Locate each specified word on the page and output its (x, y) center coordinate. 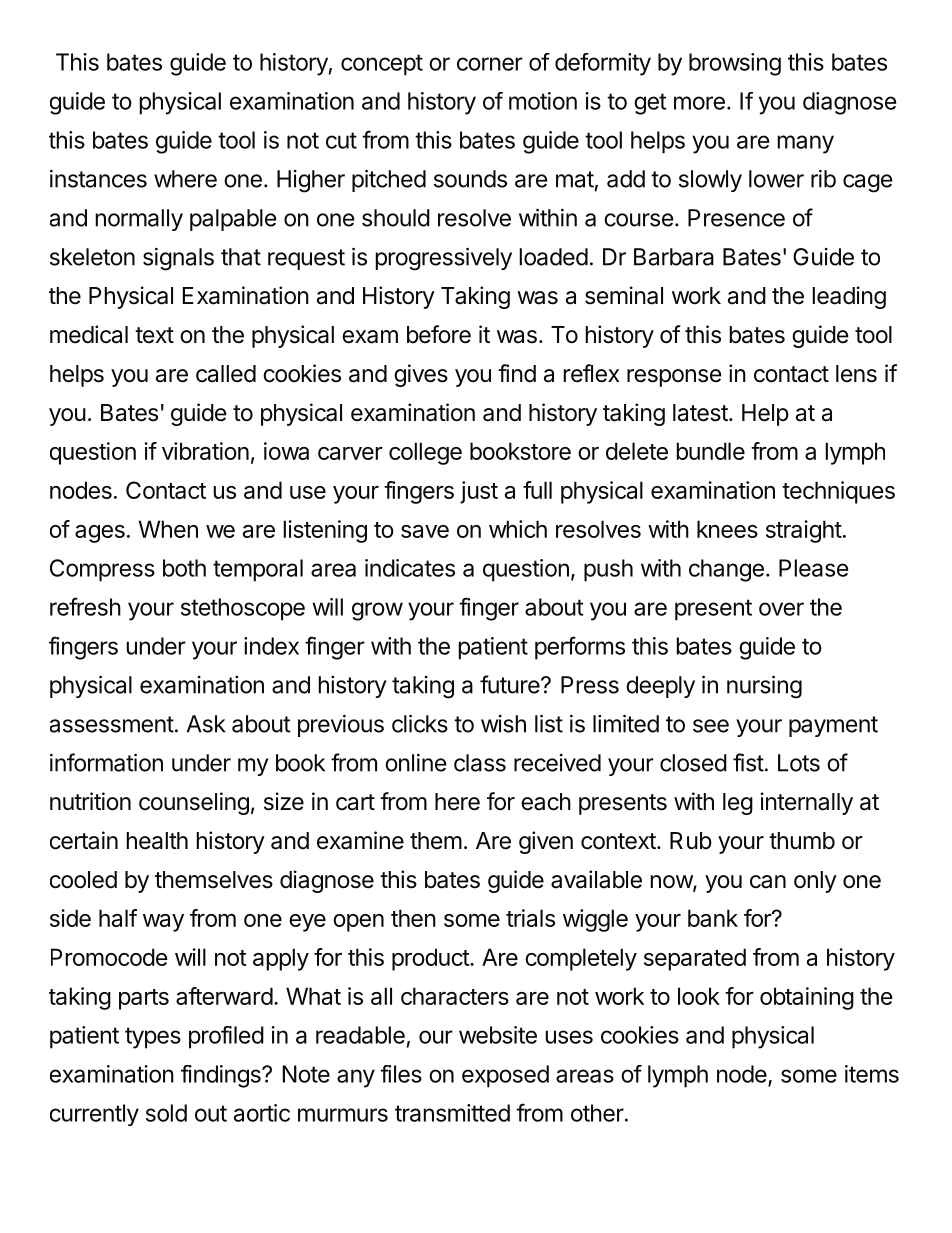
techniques (838, 492)
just (479, 492)
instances (98, 179)
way (163, 923)
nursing (764, 687)
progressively (443, 259)
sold (166, 1113)
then (413, 918)
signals (178, 259)
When (168, 529)
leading (849, 297)
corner (490, 64)
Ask (206, 724)
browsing (735, 64)
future (511, 684)
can (768, 882)
